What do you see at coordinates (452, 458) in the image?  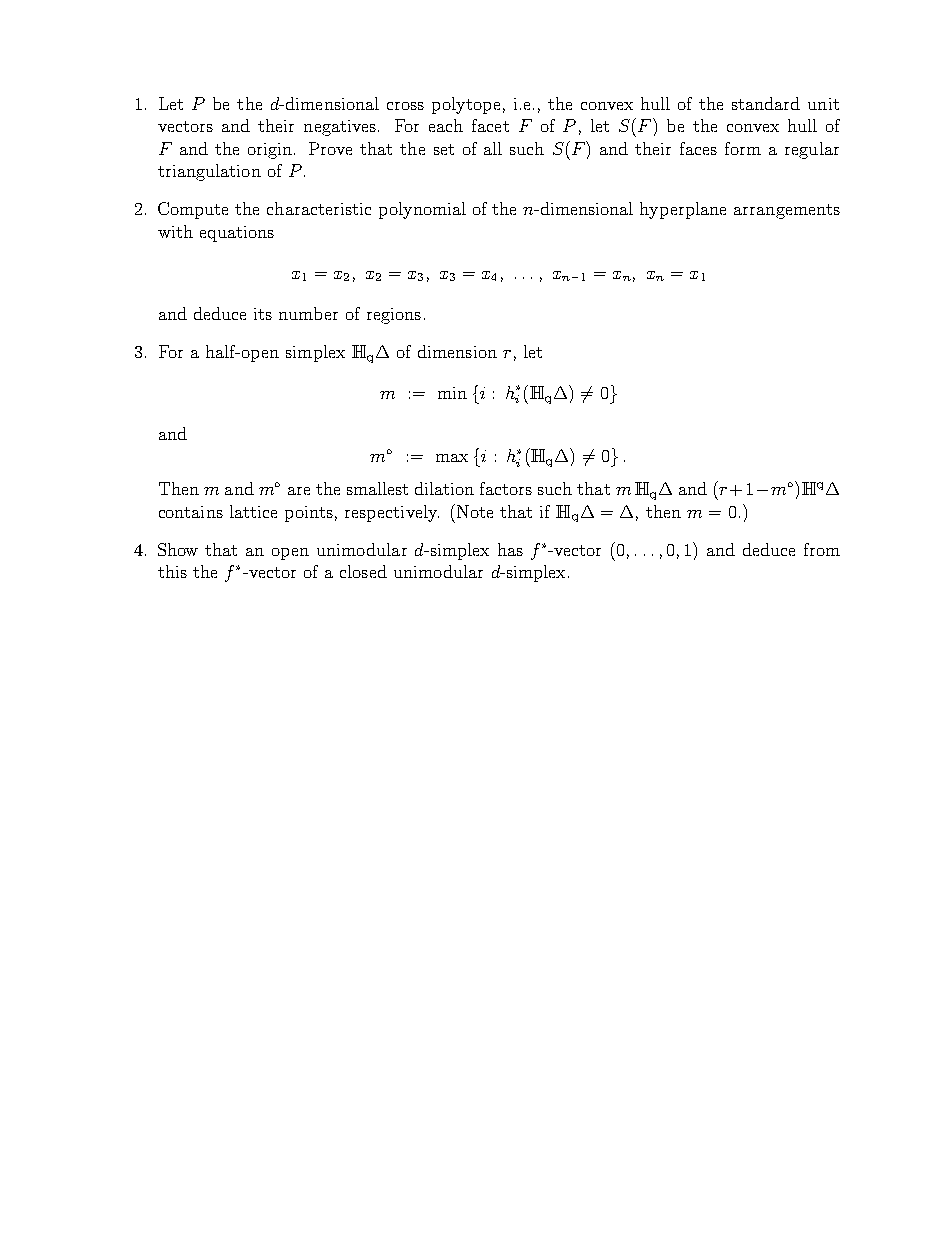 I see `max` at bounding box center [452, 458].
